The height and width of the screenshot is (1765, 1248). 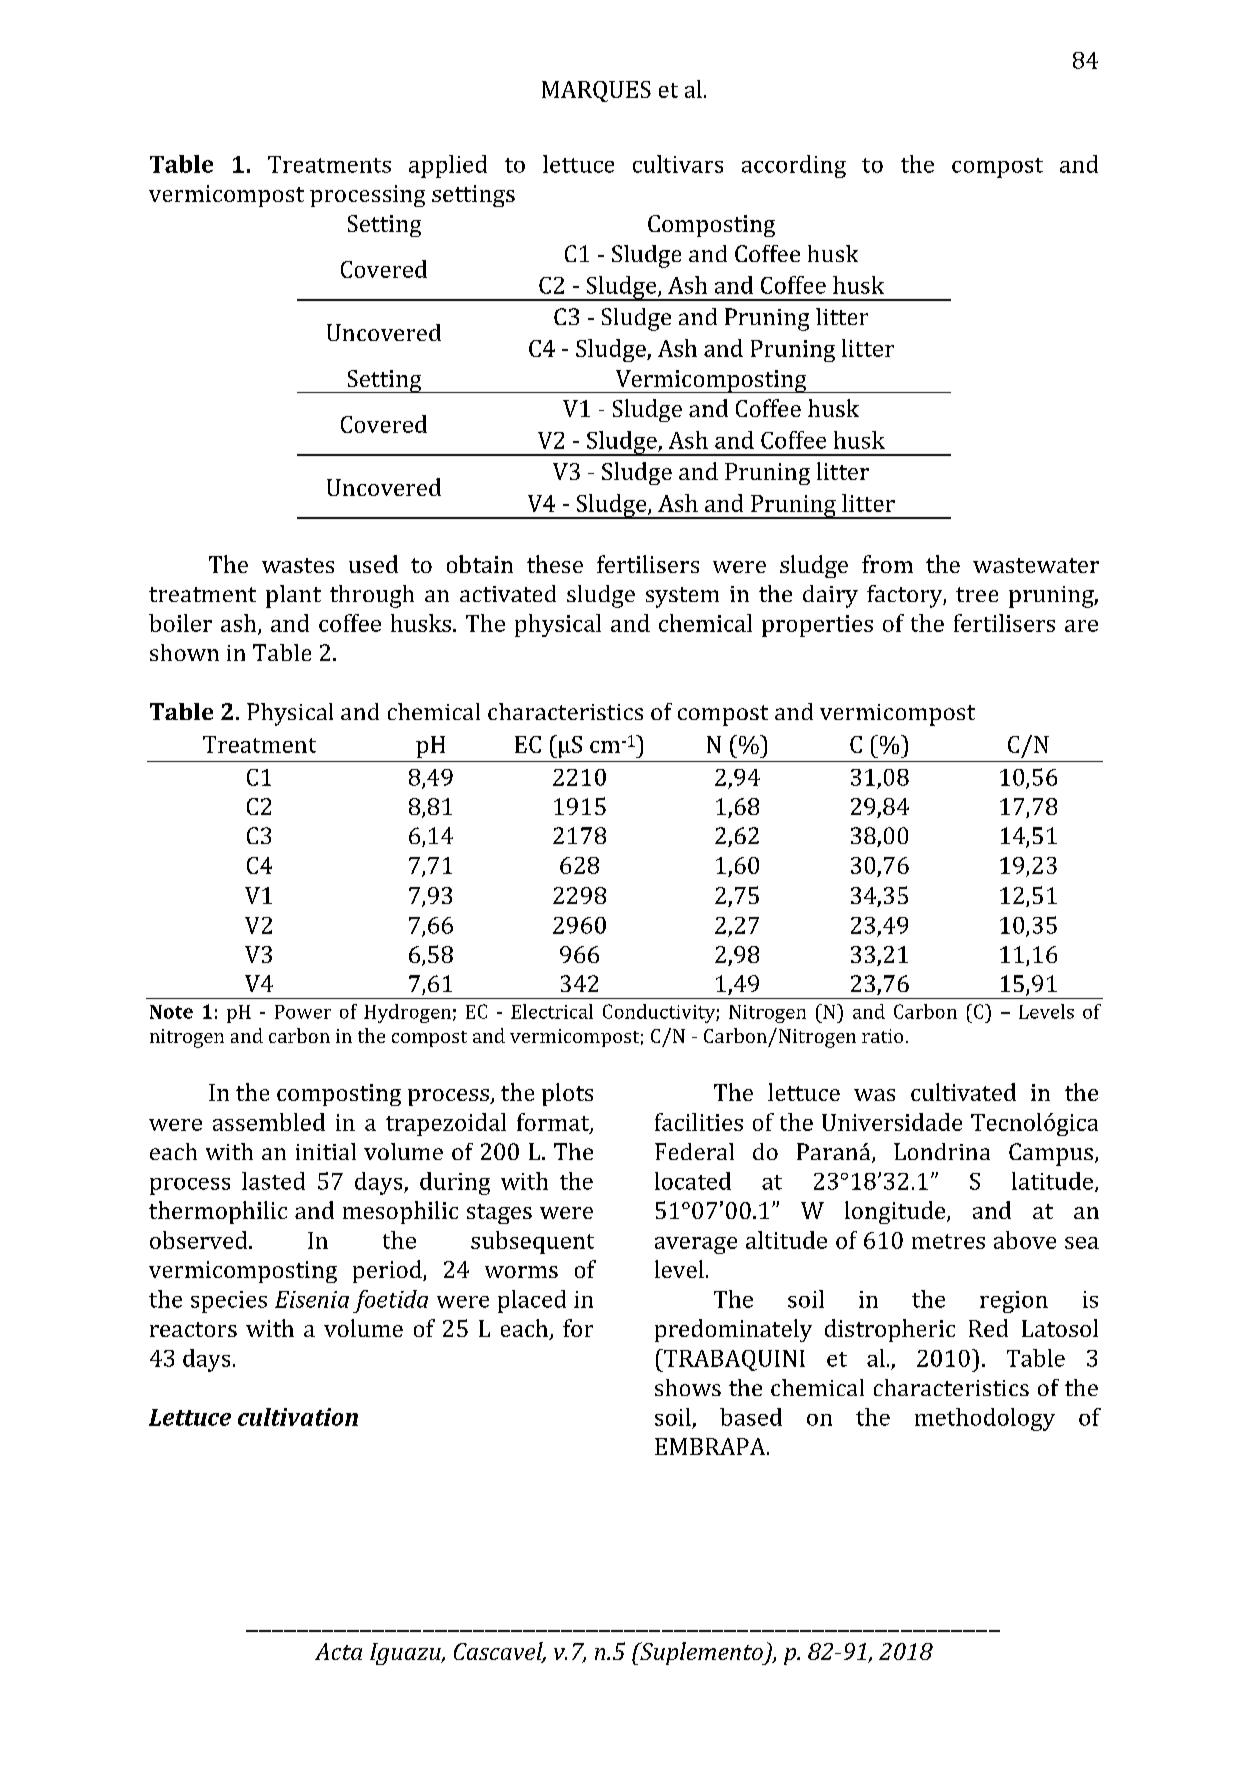 What do you see at coordinates (298, 565) in the screenshot?
I see `wastes` at bounding box center [298, 565].
